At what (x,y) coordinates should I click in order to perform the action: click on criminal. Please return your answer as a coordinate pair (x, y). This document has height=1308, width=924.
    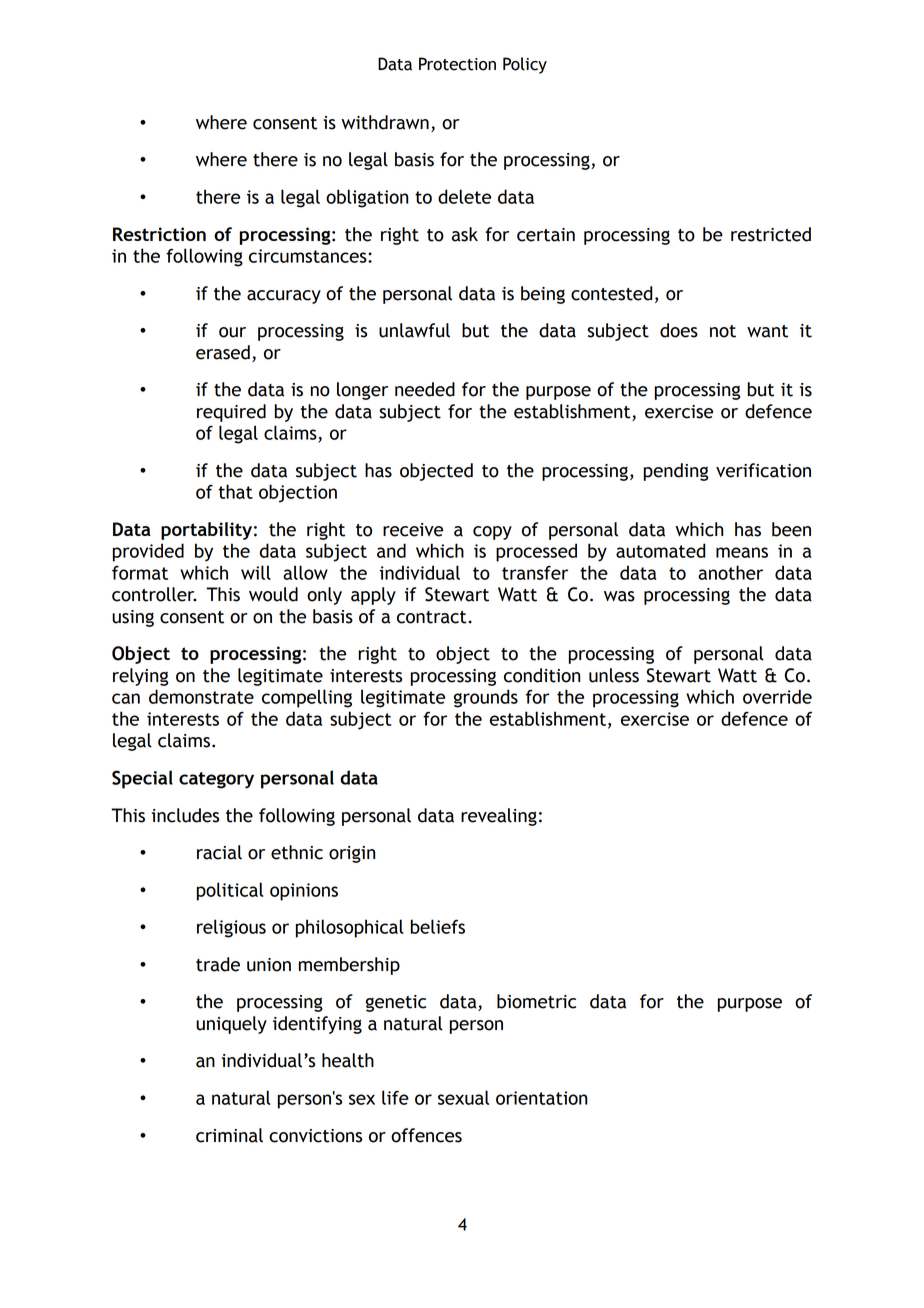
    Looking at the image, I should click on (229, 1135).
